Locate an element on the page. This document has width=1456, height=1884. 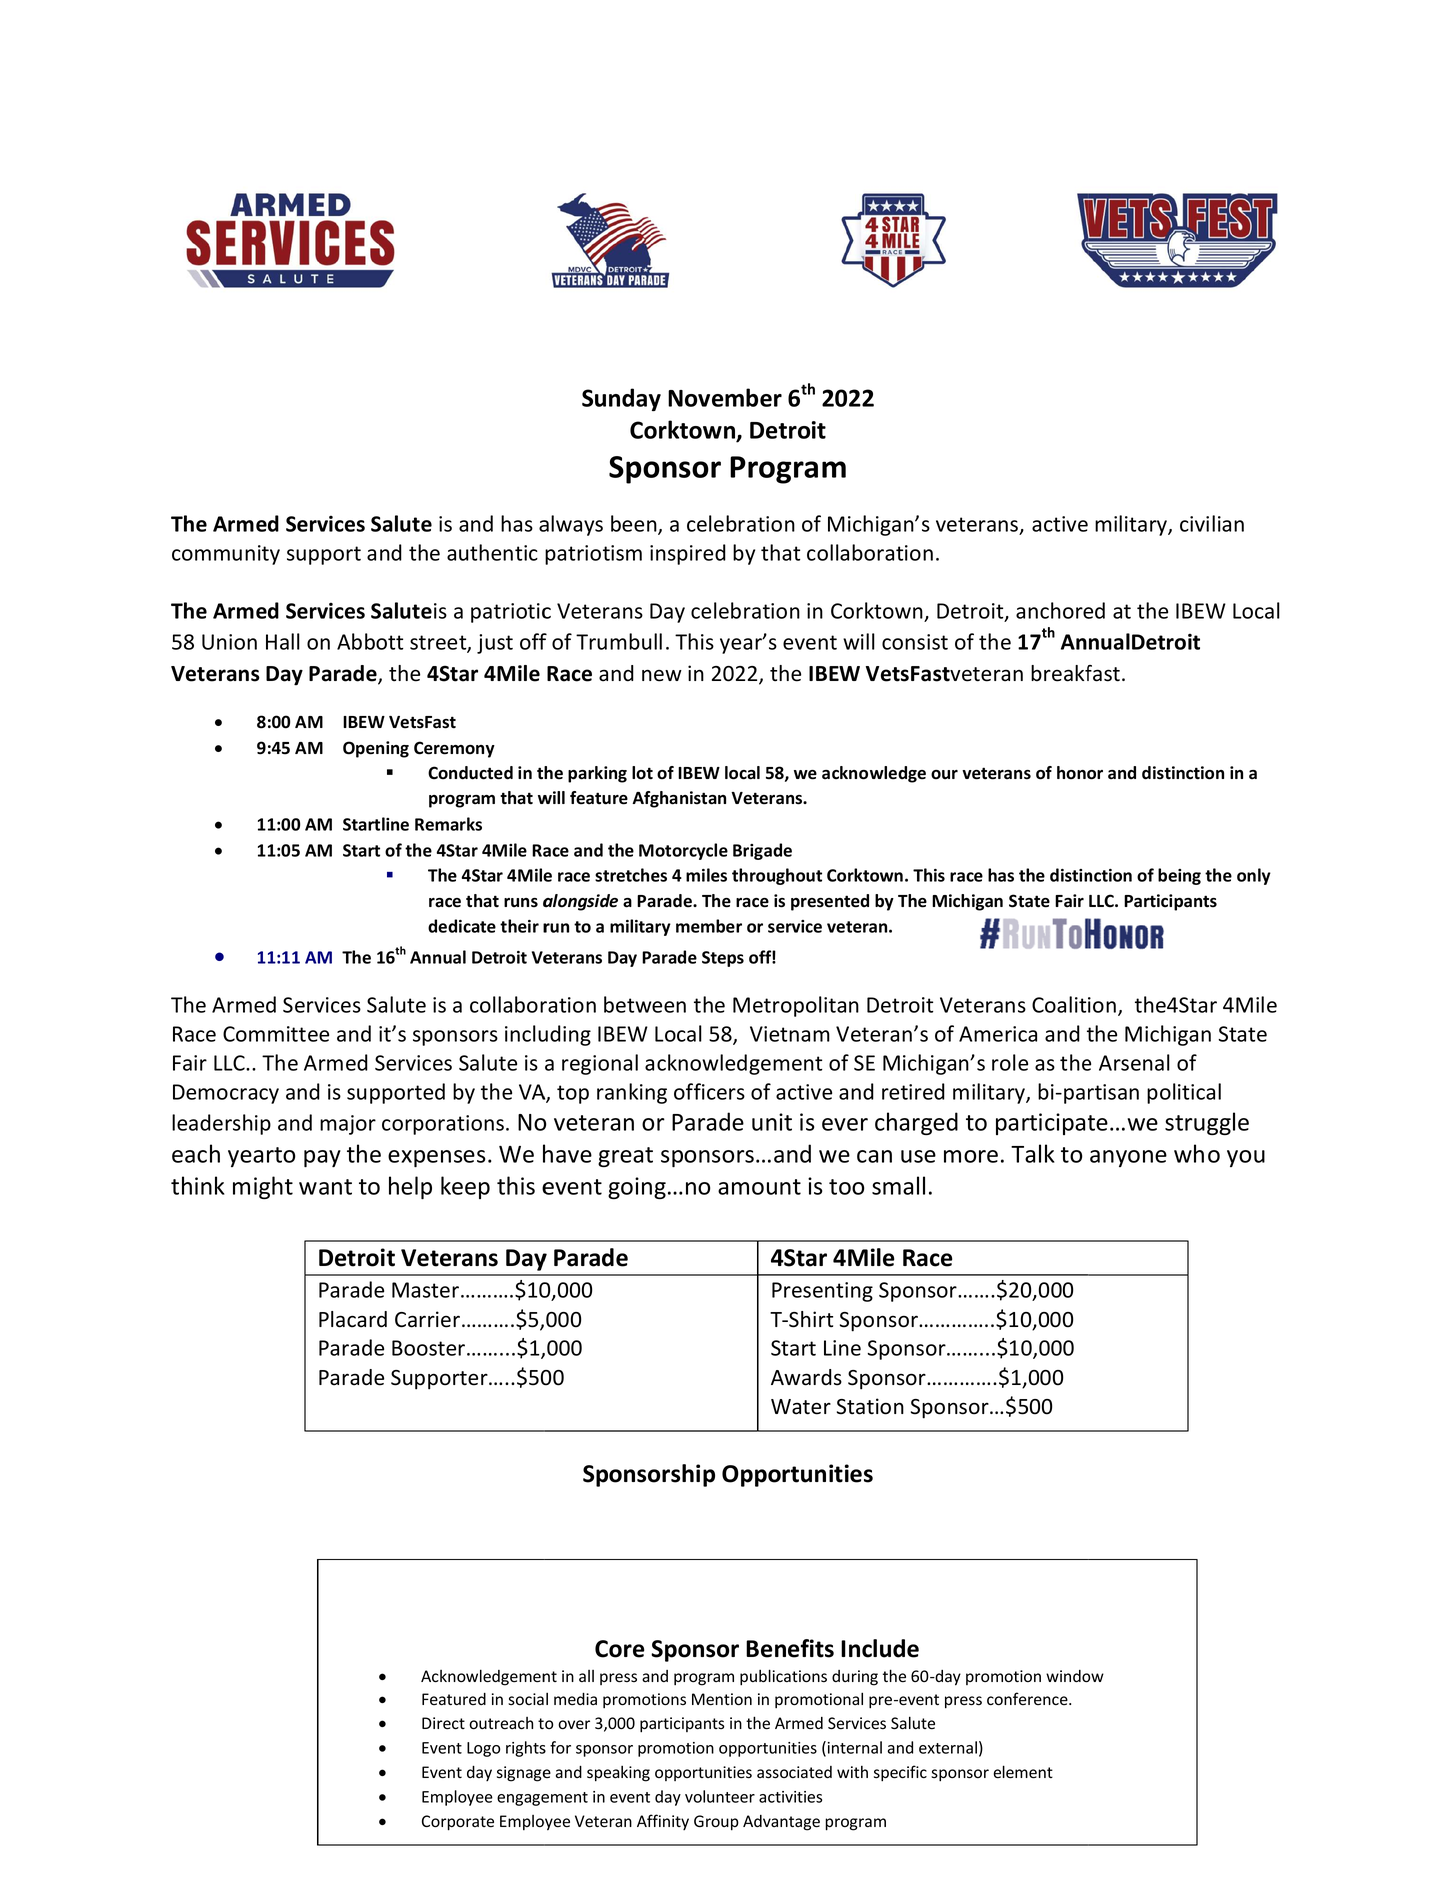
Remarks is located at coordinates (448, 824).
